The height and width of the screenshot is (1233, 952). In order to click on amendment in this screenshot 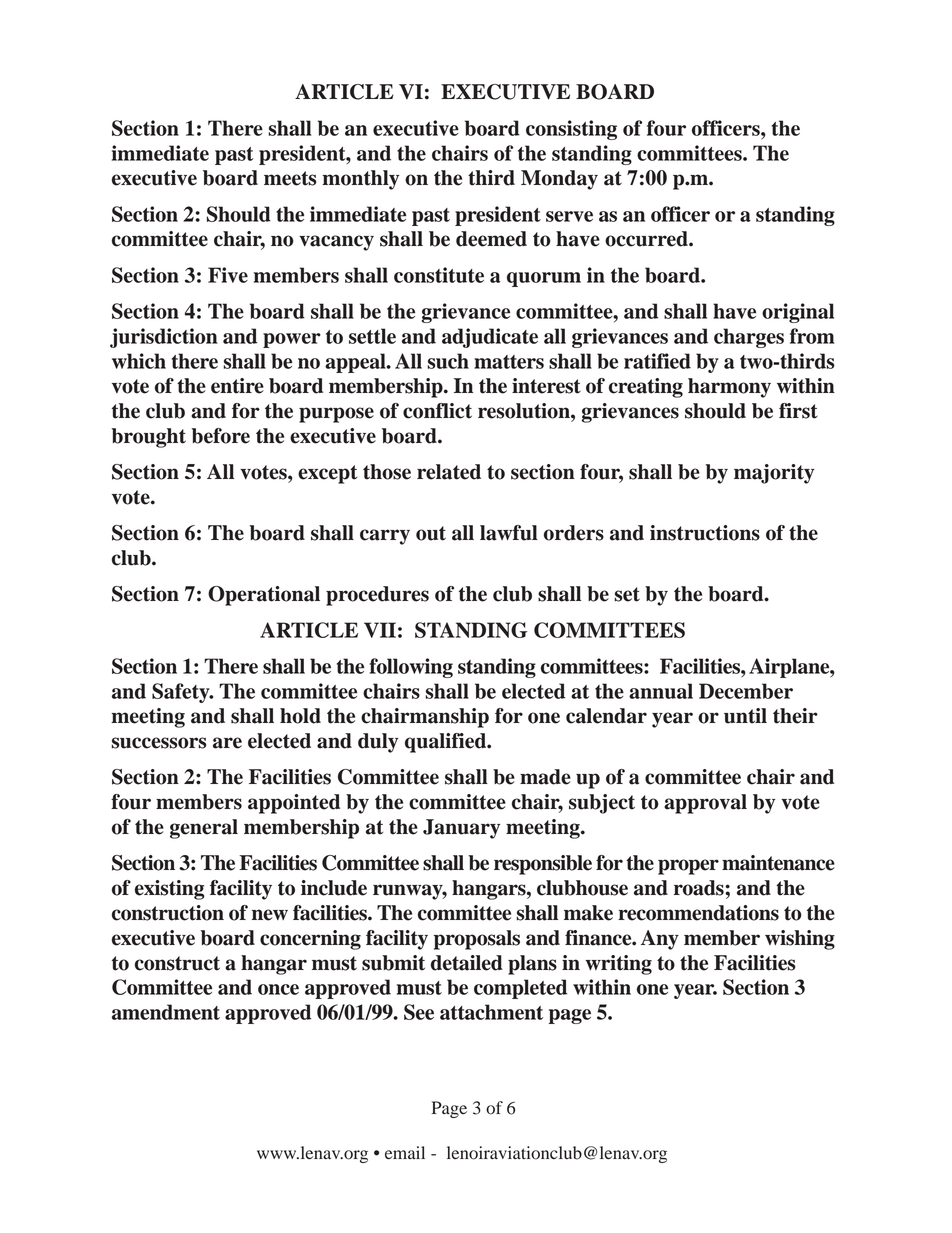, I will do `click(166, 1012)`.
